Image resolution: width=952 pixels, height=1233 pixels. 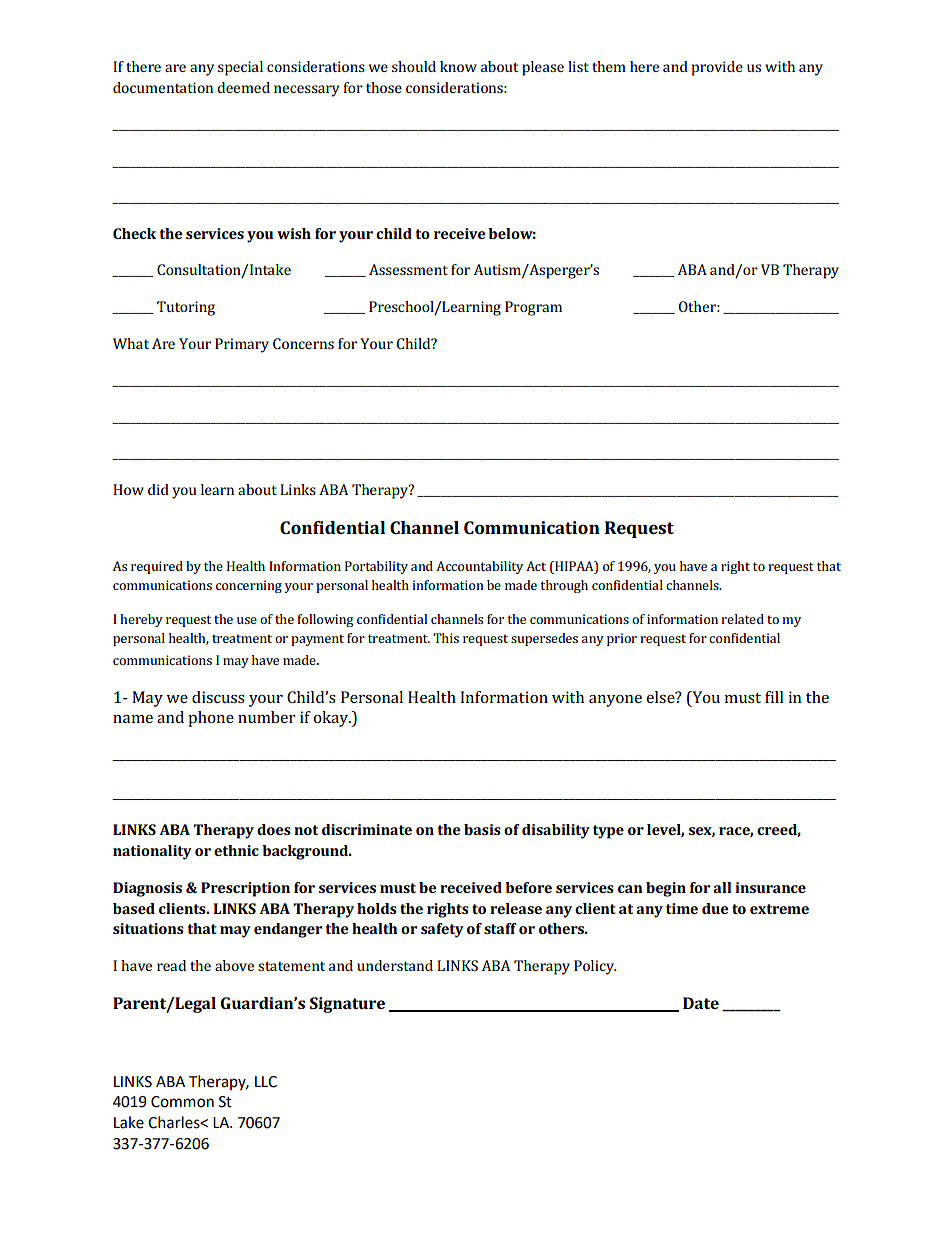 What do you see at coordinates (717, 68) in the image?
I see `provide` at bounding box center [717, 68].
